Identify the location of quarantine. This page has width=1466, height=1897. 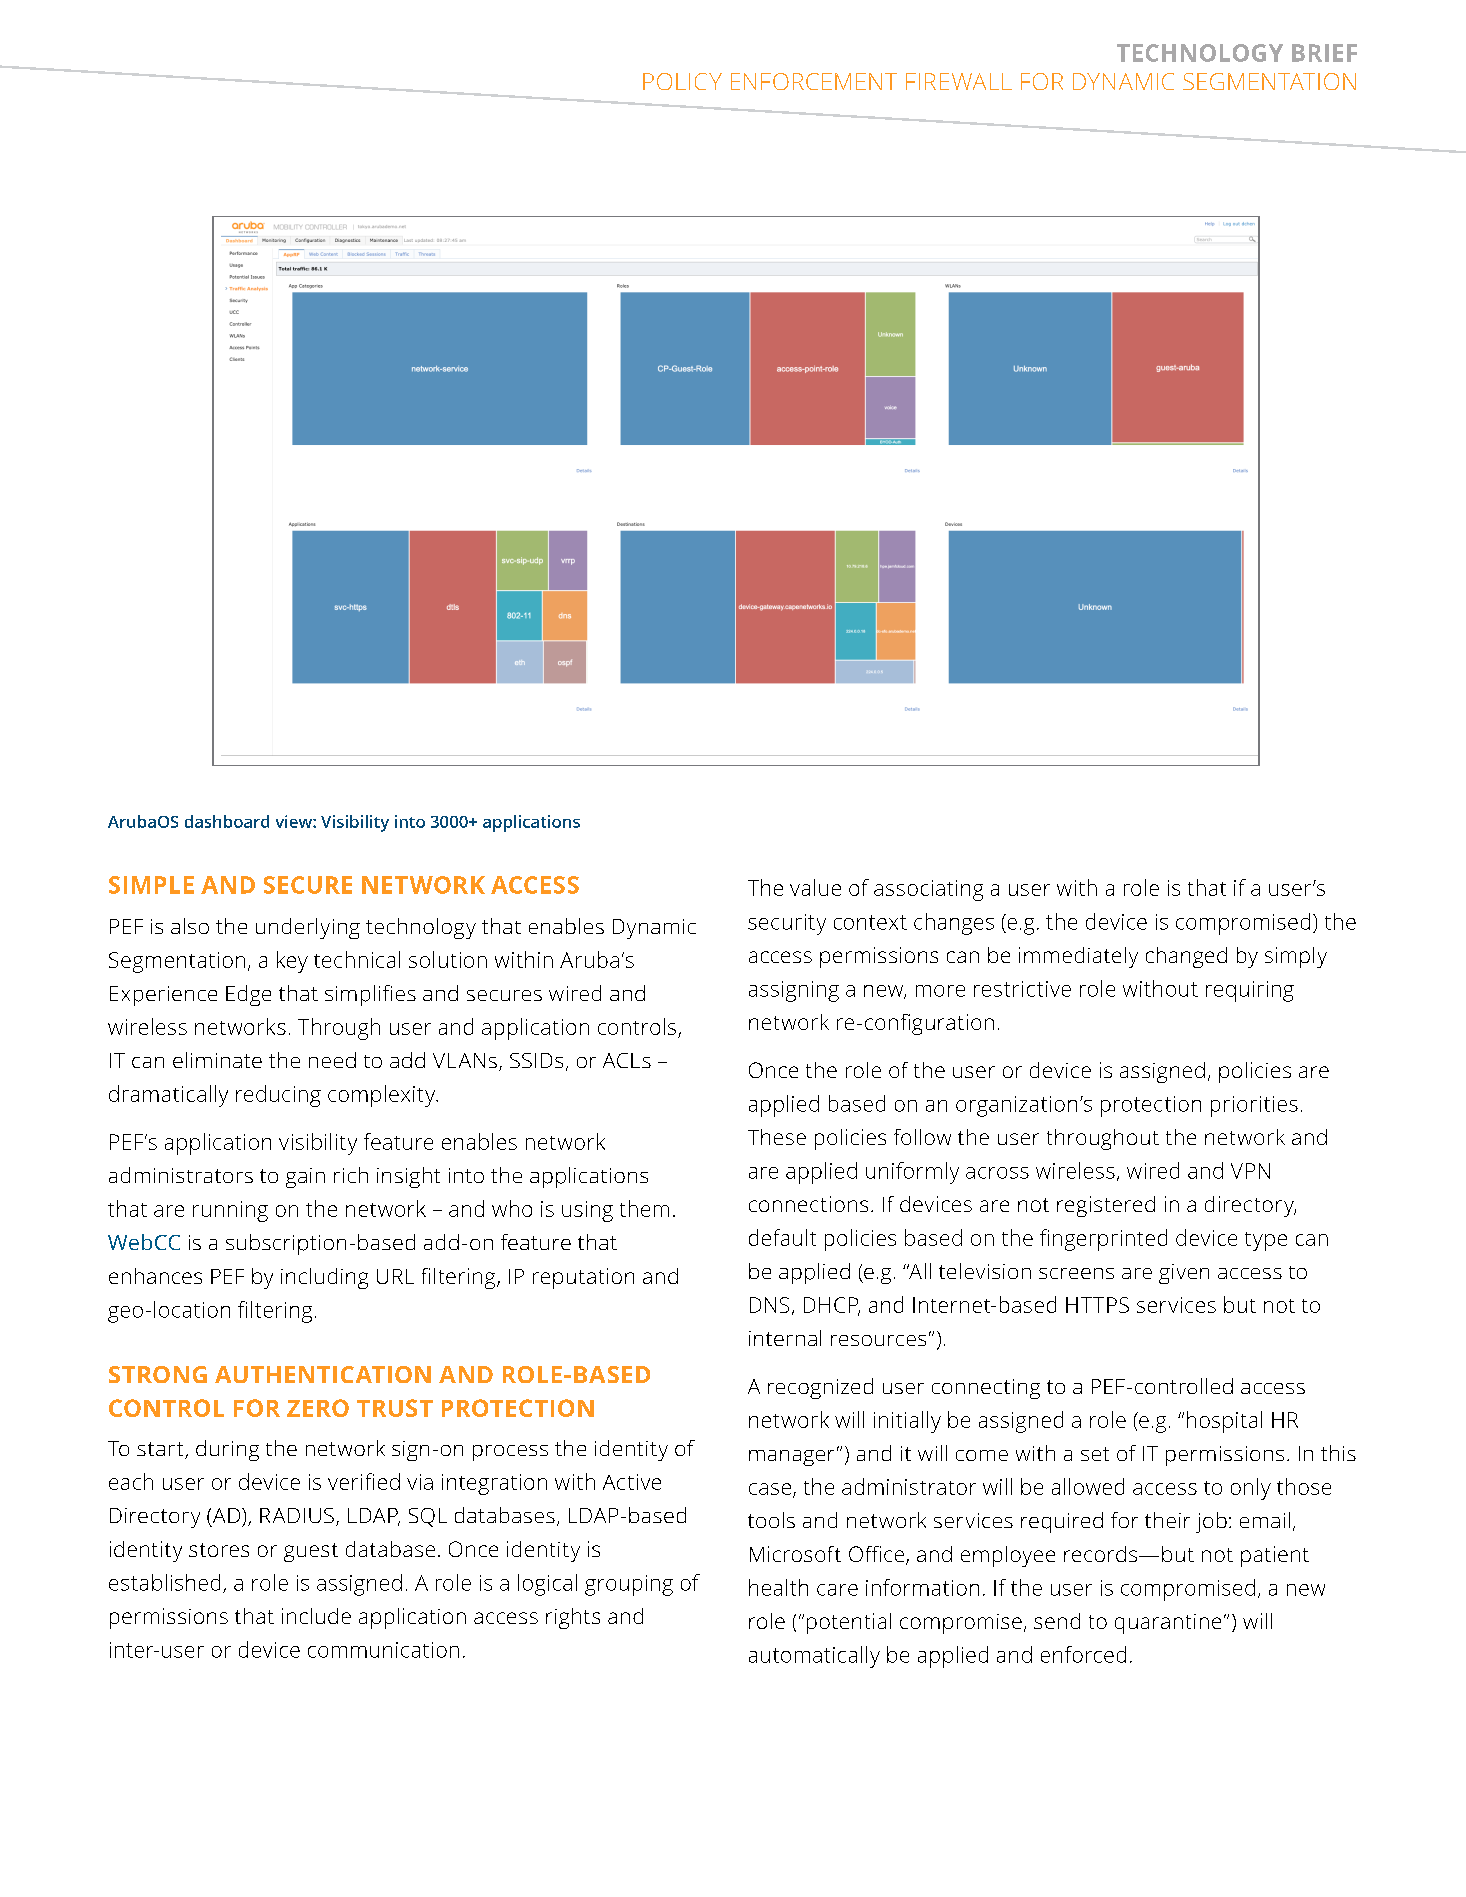
(1168, 1624).
